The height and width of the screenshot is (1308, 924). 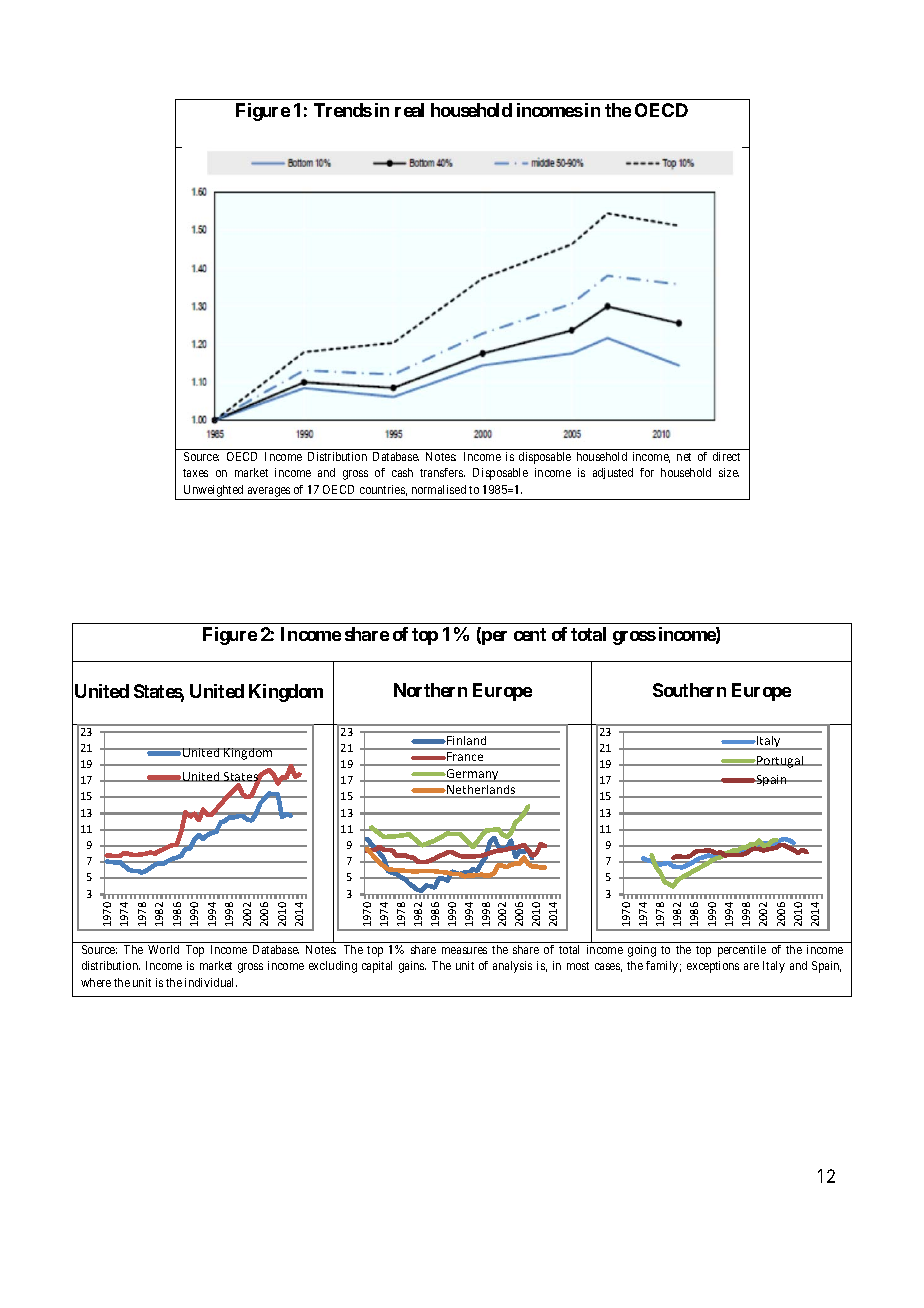 I want to click on direct, so click(x=726, y=456).
